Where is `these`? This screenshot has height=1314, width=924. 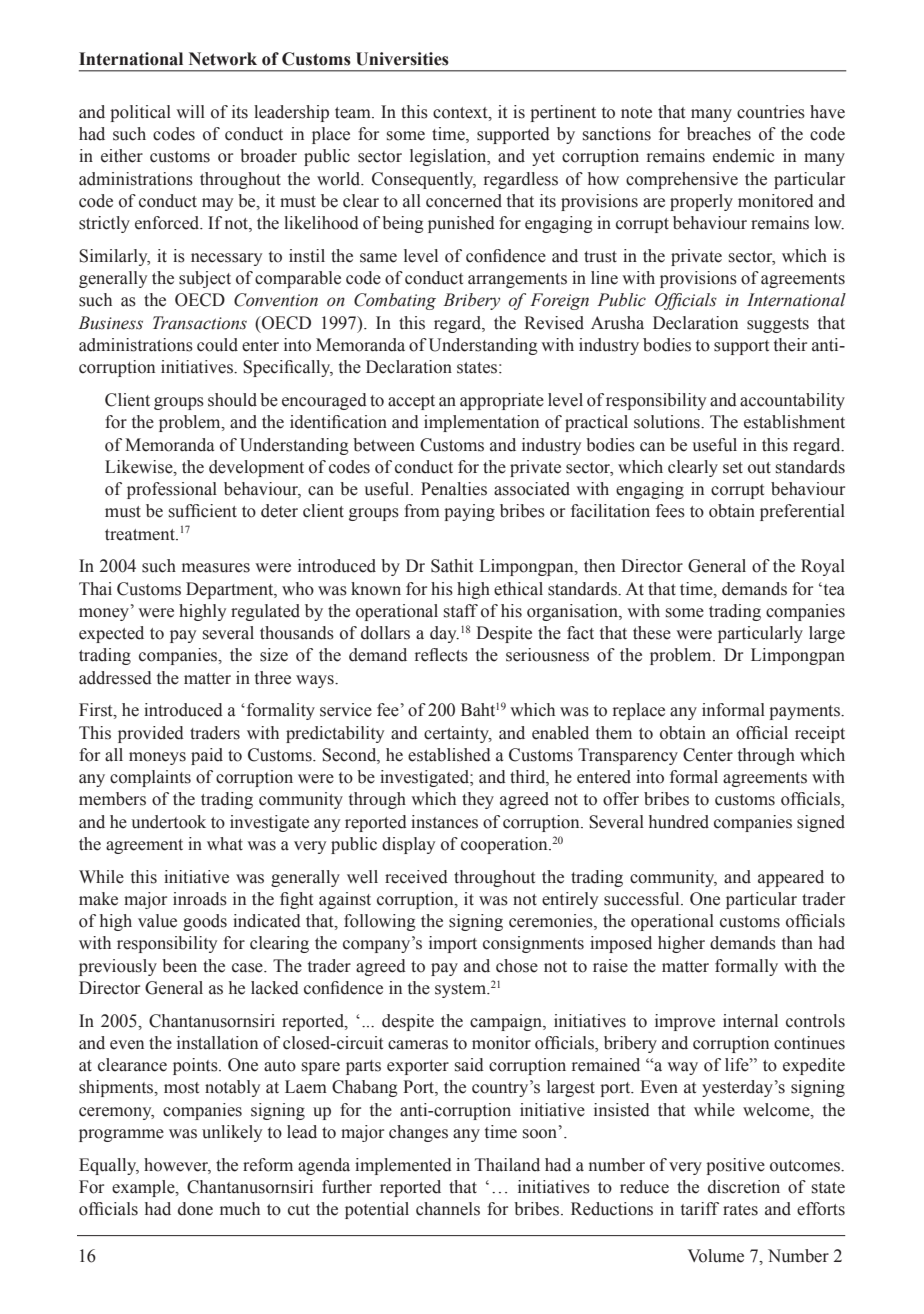 these is located at coordinates (652, 633).
